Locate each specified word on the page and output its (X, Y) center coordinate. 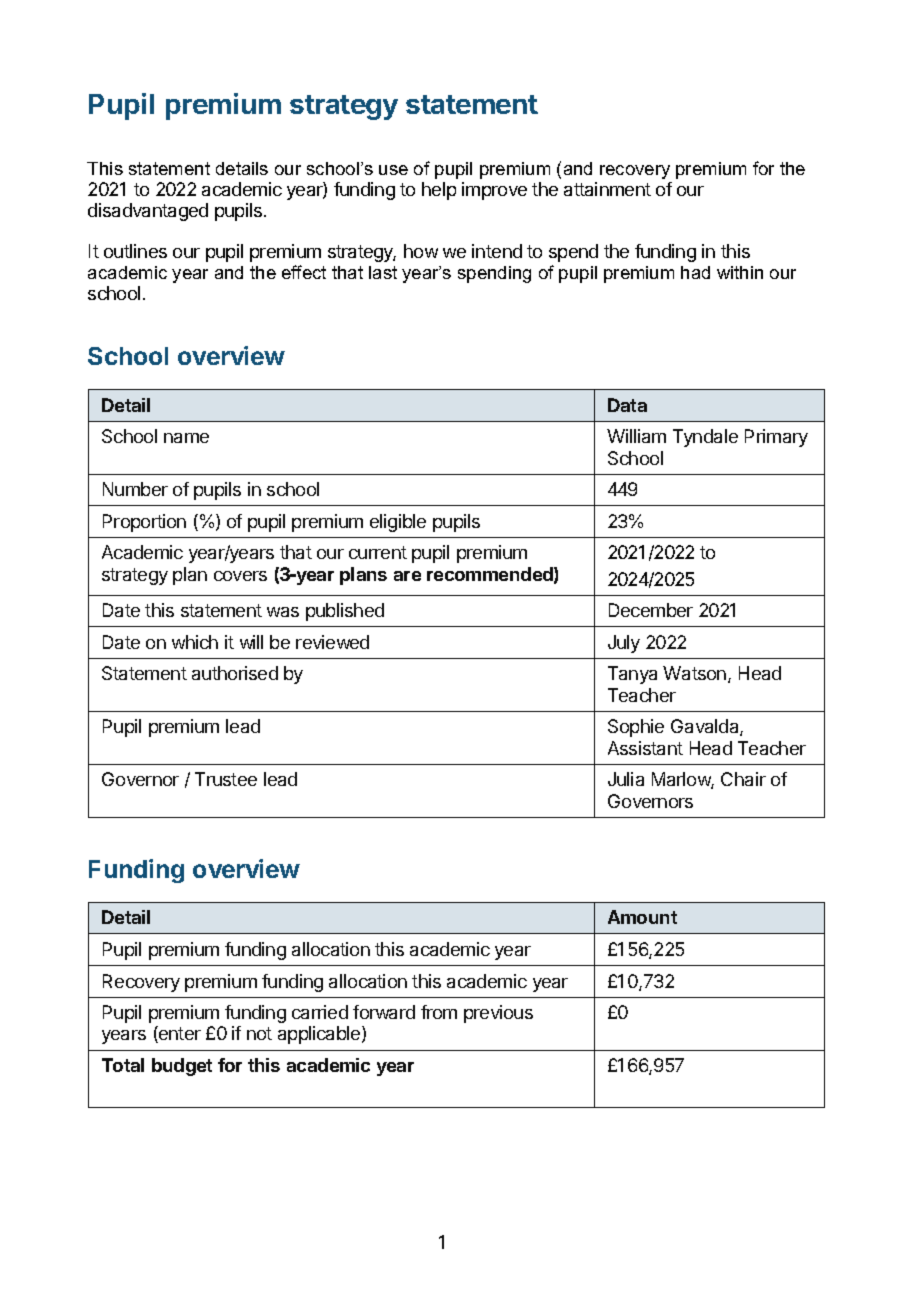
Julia (626, 779)
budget (182, 1067)
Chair (743, 779)
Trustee (226, 779)
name (186, 438)
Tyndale (705, 438)
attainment (607, 189)
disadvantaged (148, 212)
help (439, 191)
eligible (398, 523)
